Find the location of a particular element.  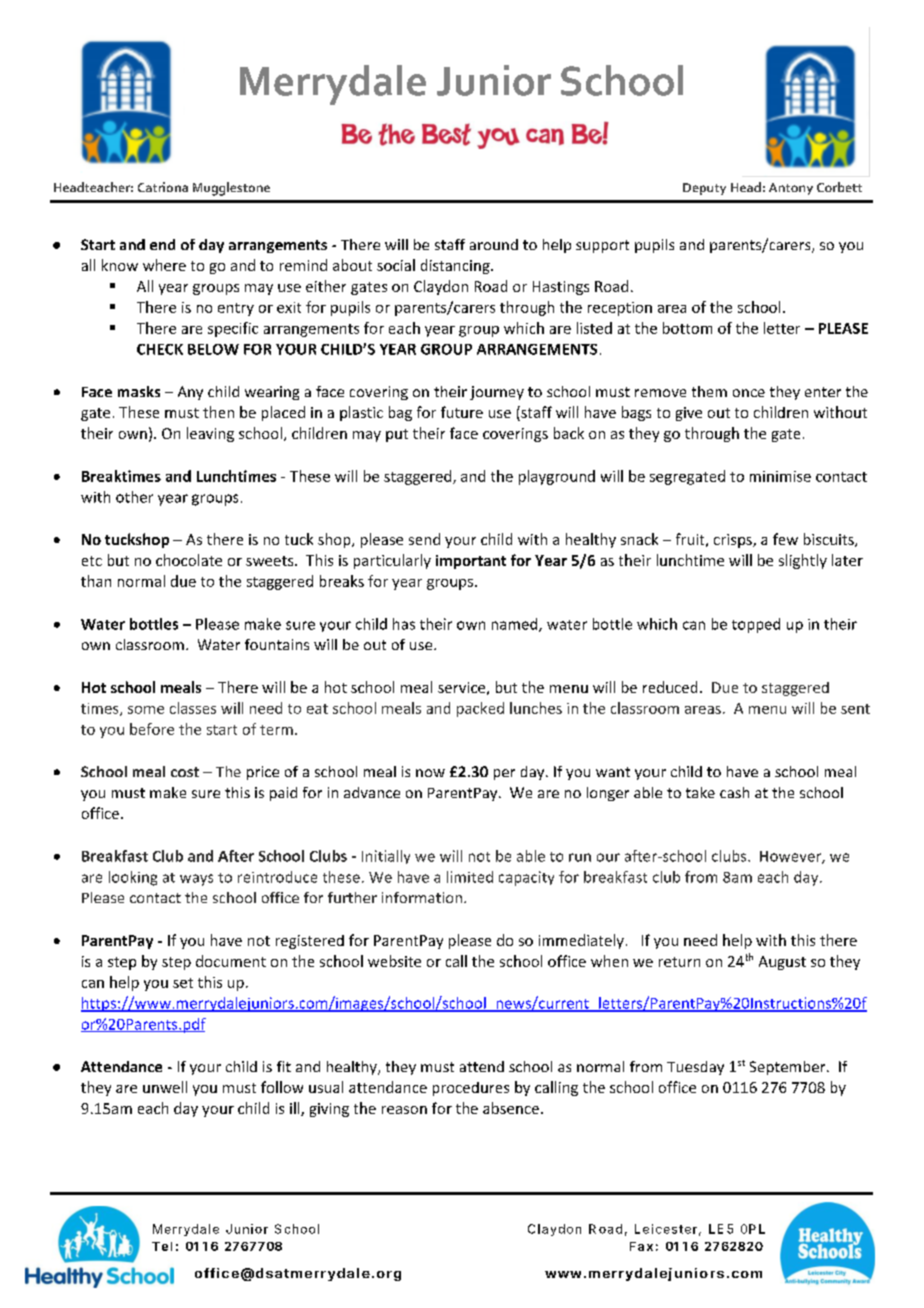

classes is located at coordinates (193, 708).
